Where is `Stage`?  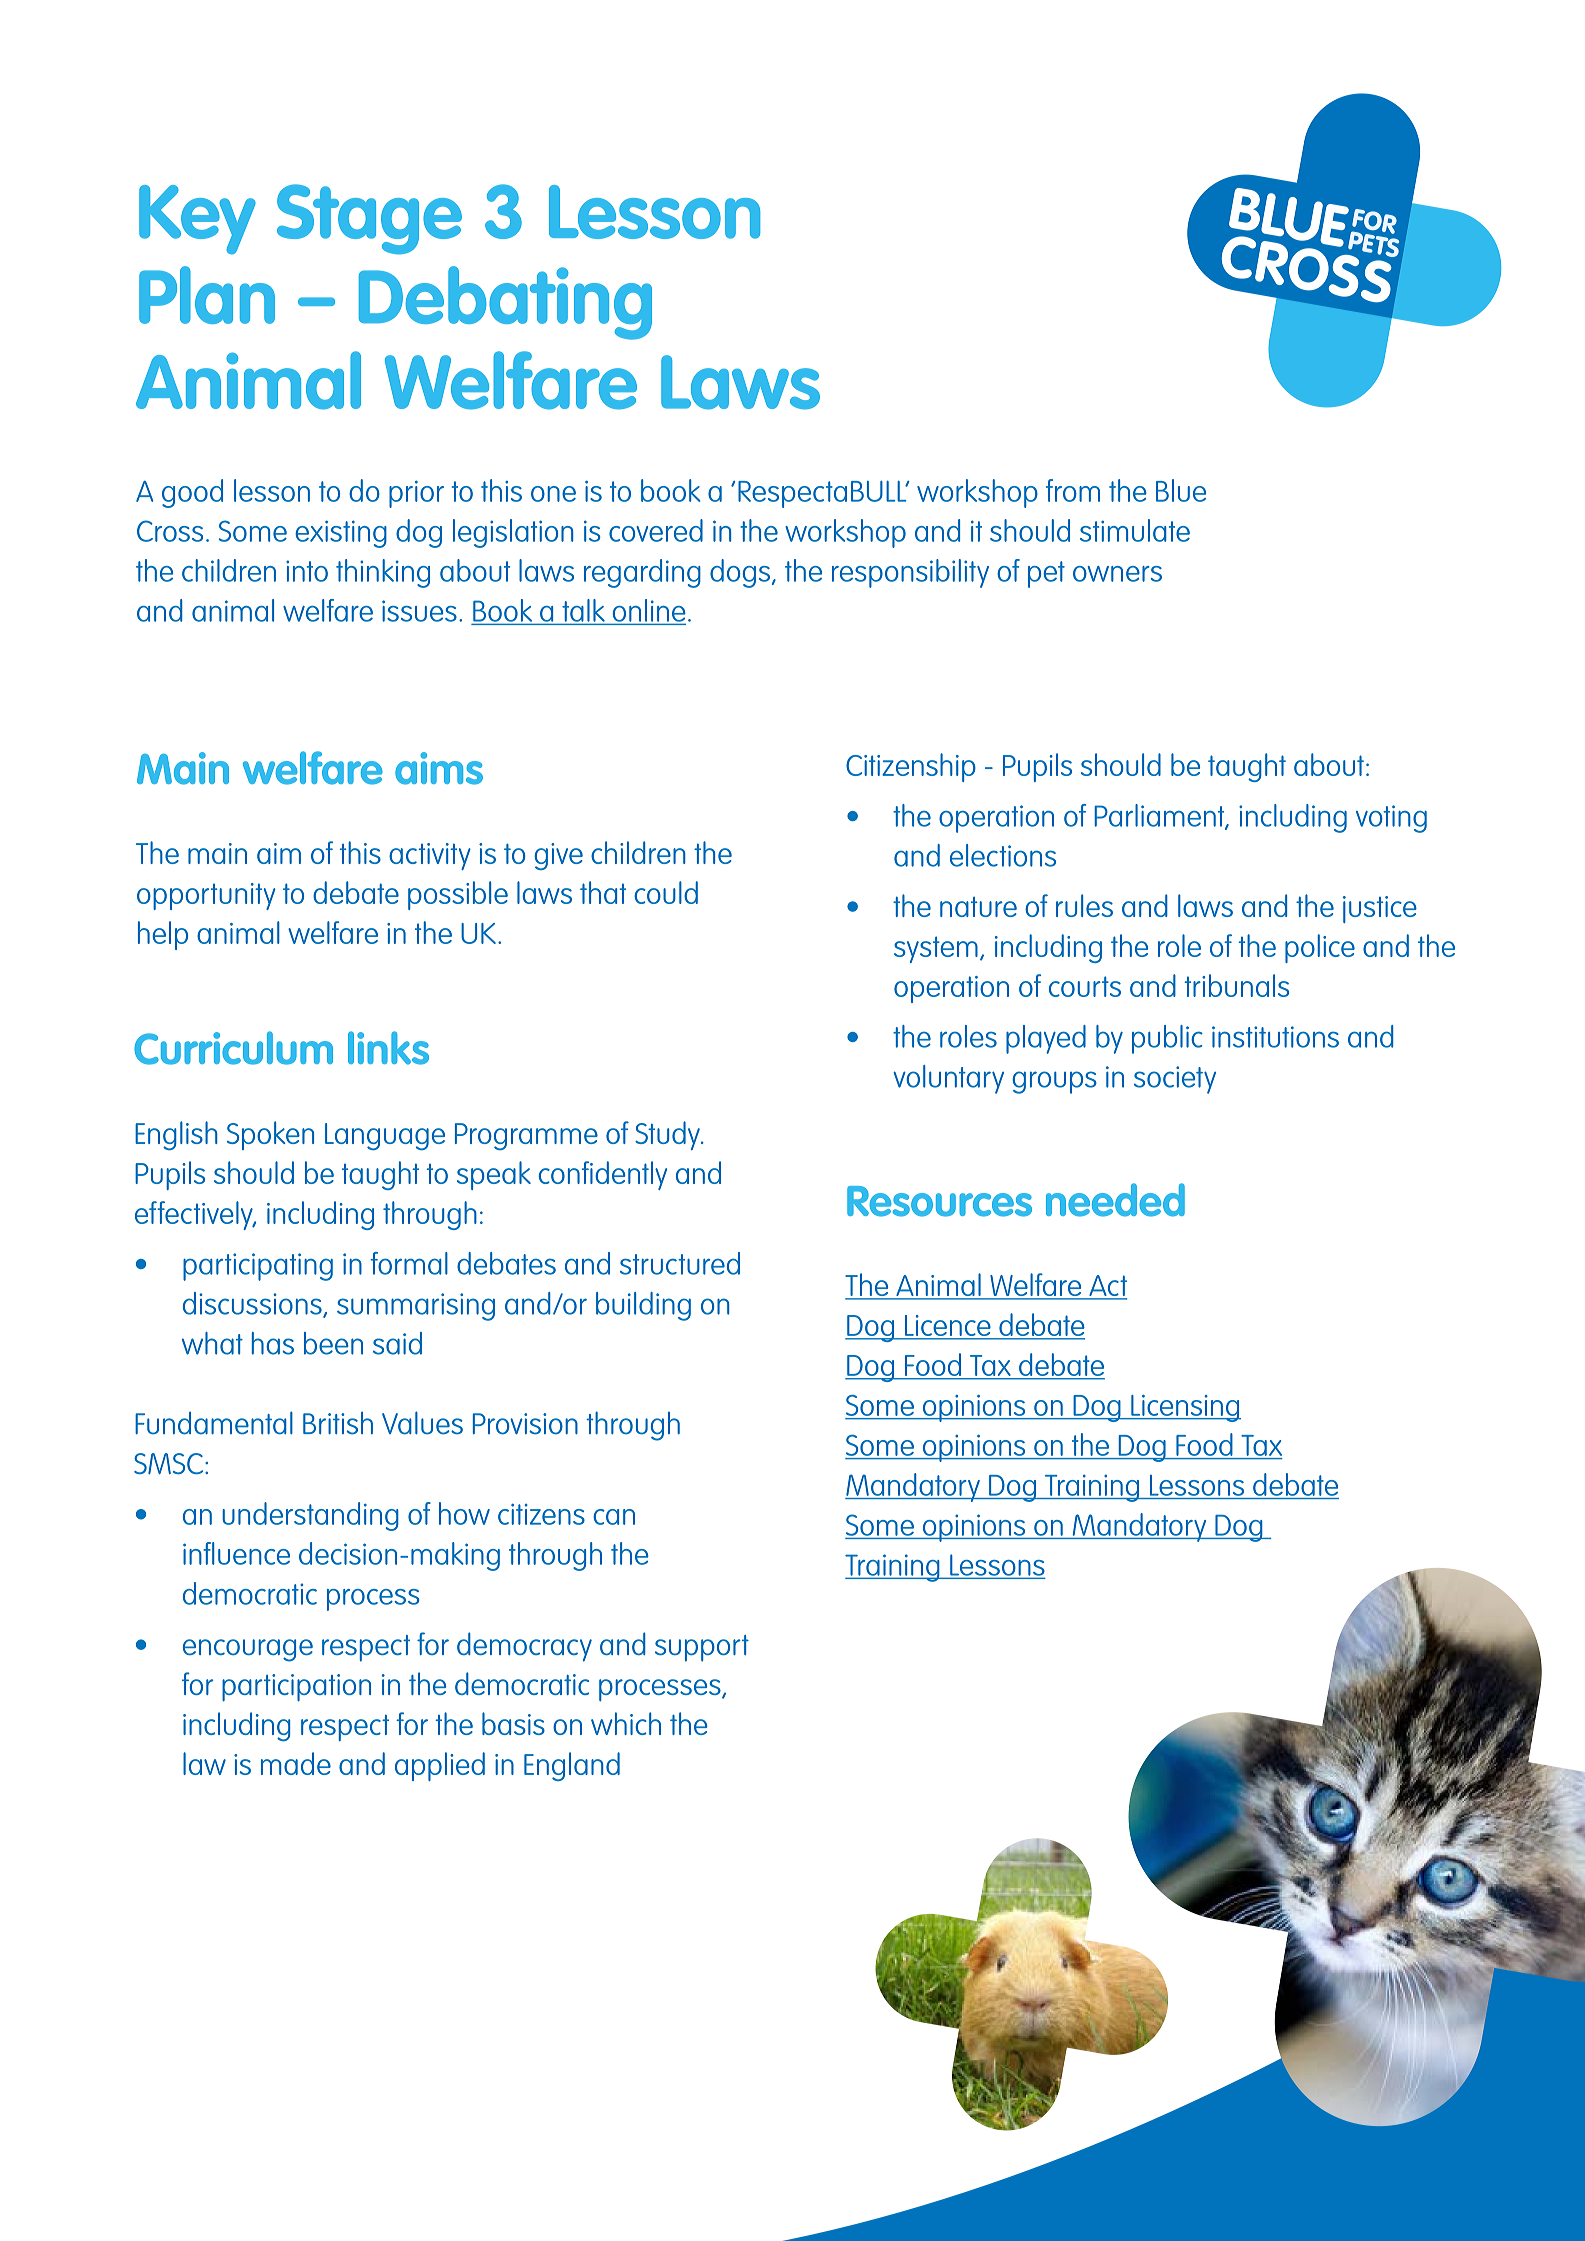
Stage is located at coordinates (369, 219).
